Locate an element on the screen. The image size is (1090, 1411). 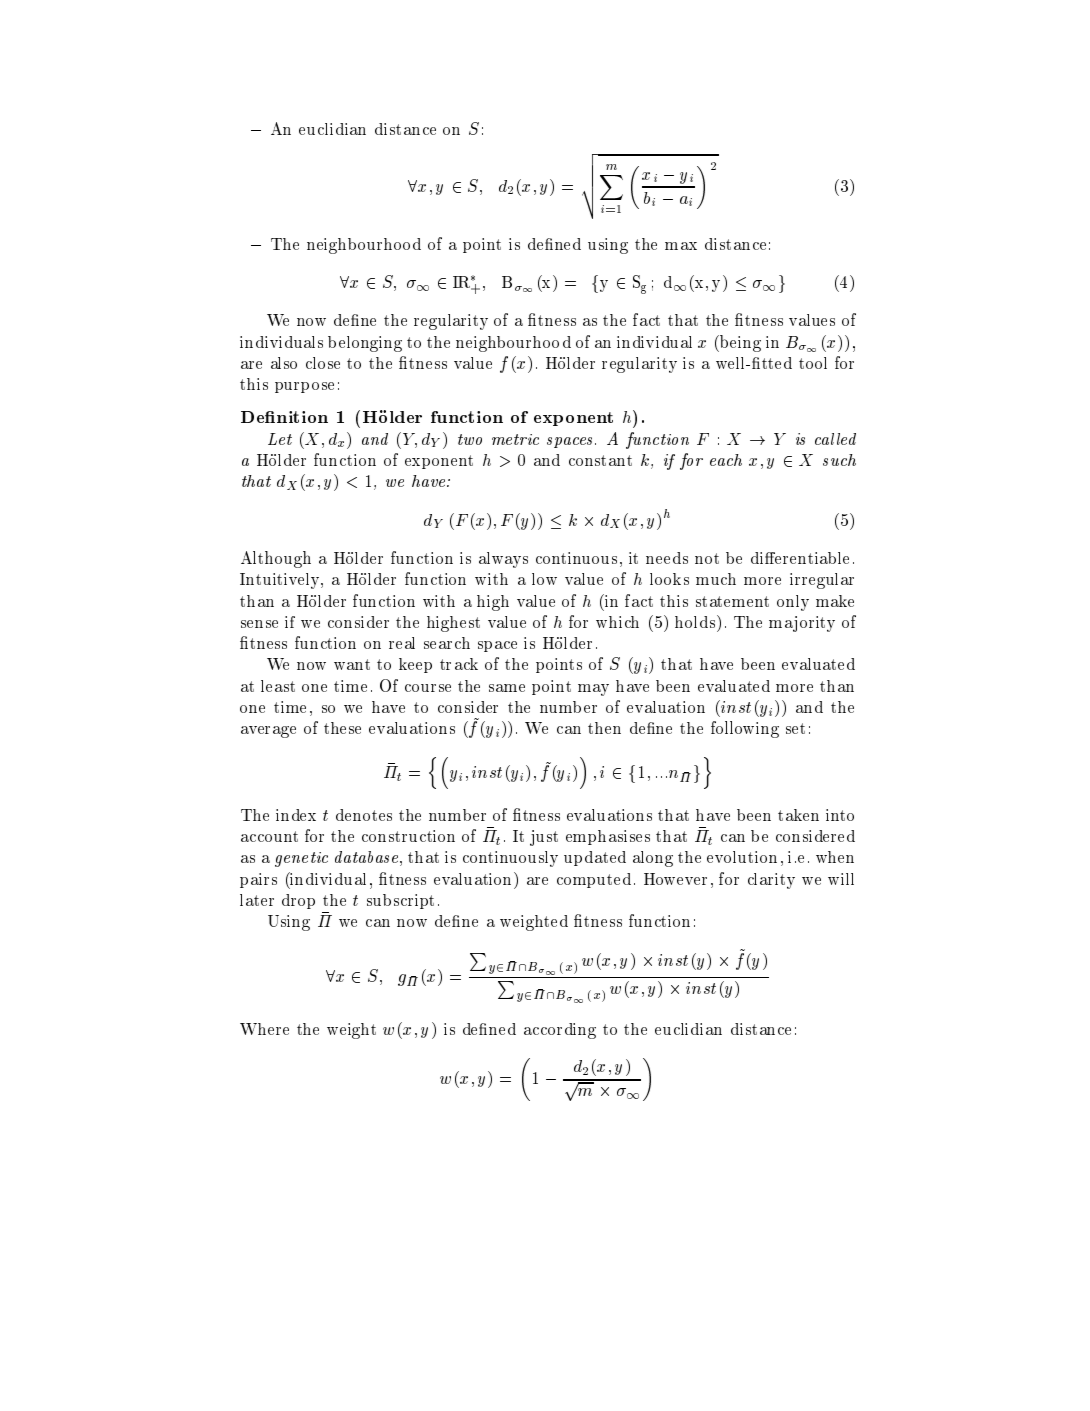
belonging is located at coordinates (365, 344).
